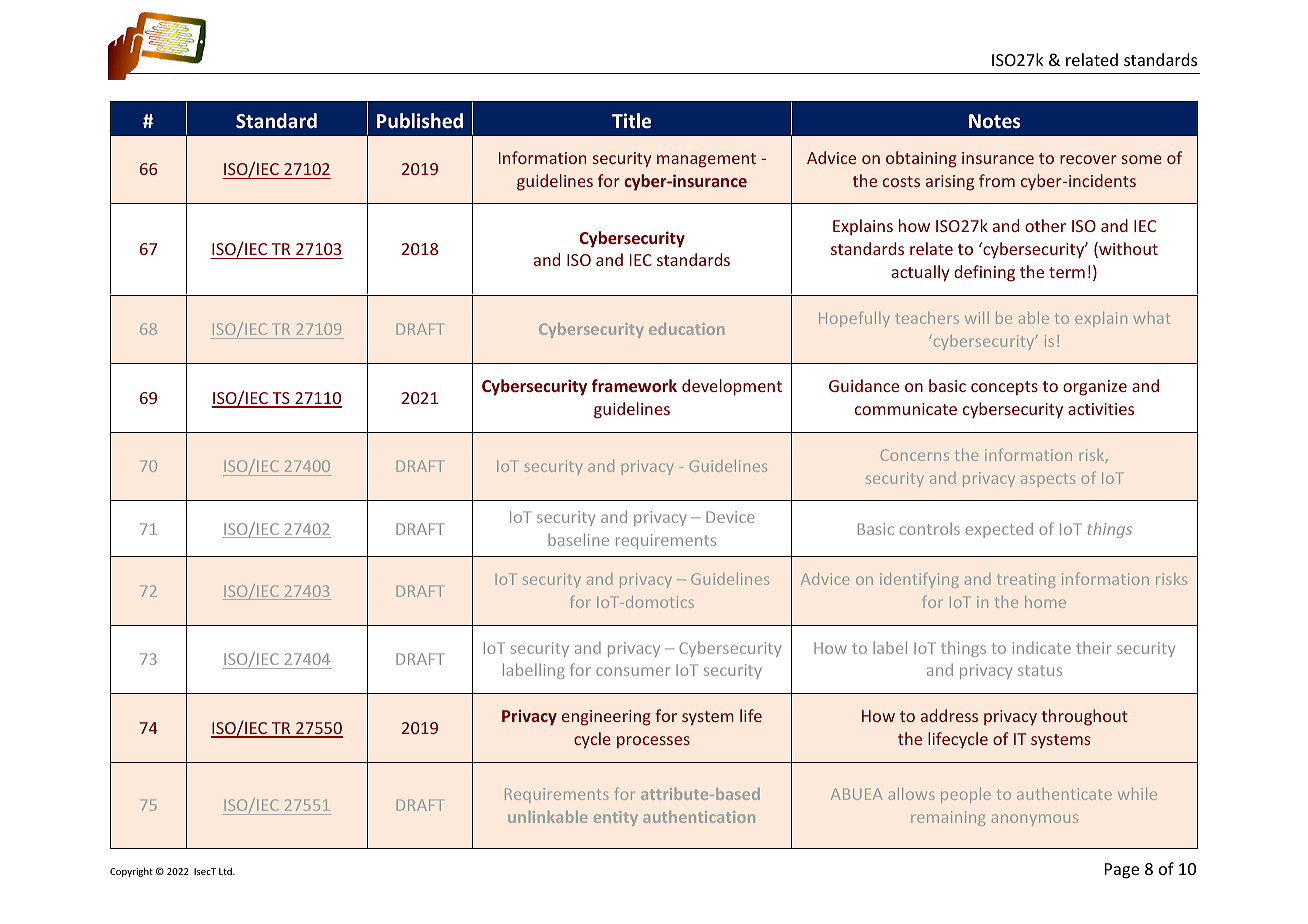 This screenshot has width=1308, height=924. I want to click on Ltd, so click(226, 871).
